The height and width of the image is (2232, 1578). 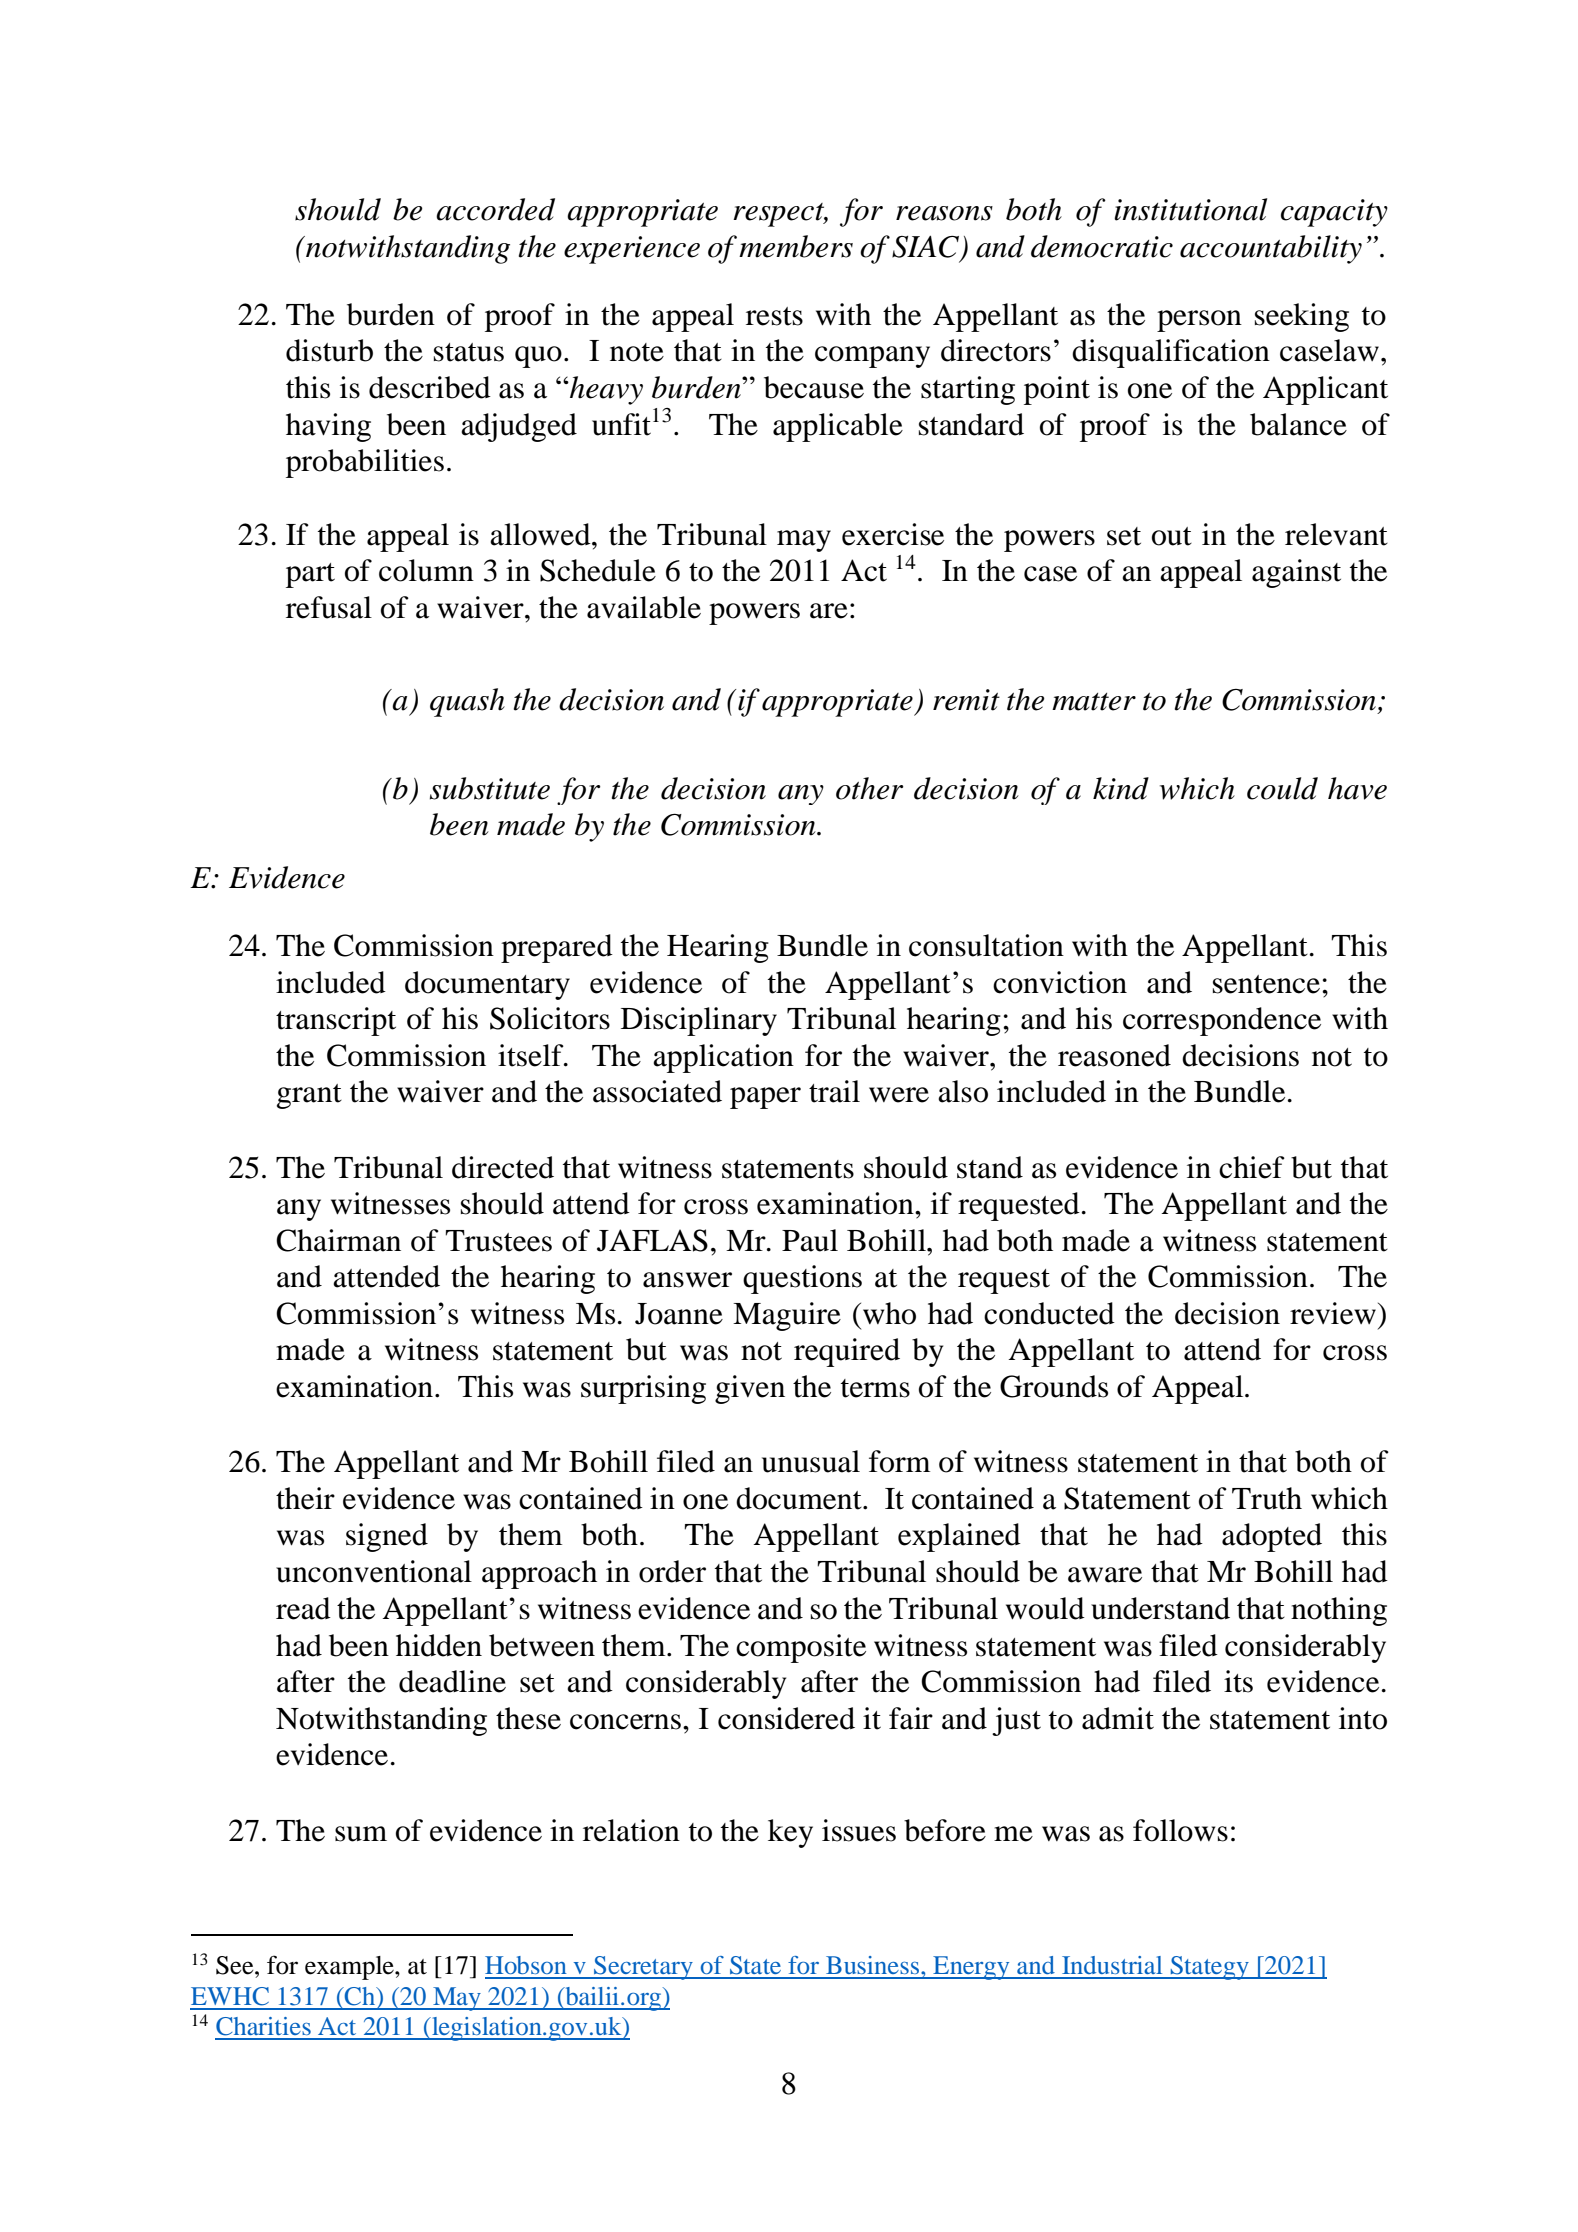 What do you see at coordinates (350, 1968) in the image?
I see `example` at bounding box center [350, 1968].
